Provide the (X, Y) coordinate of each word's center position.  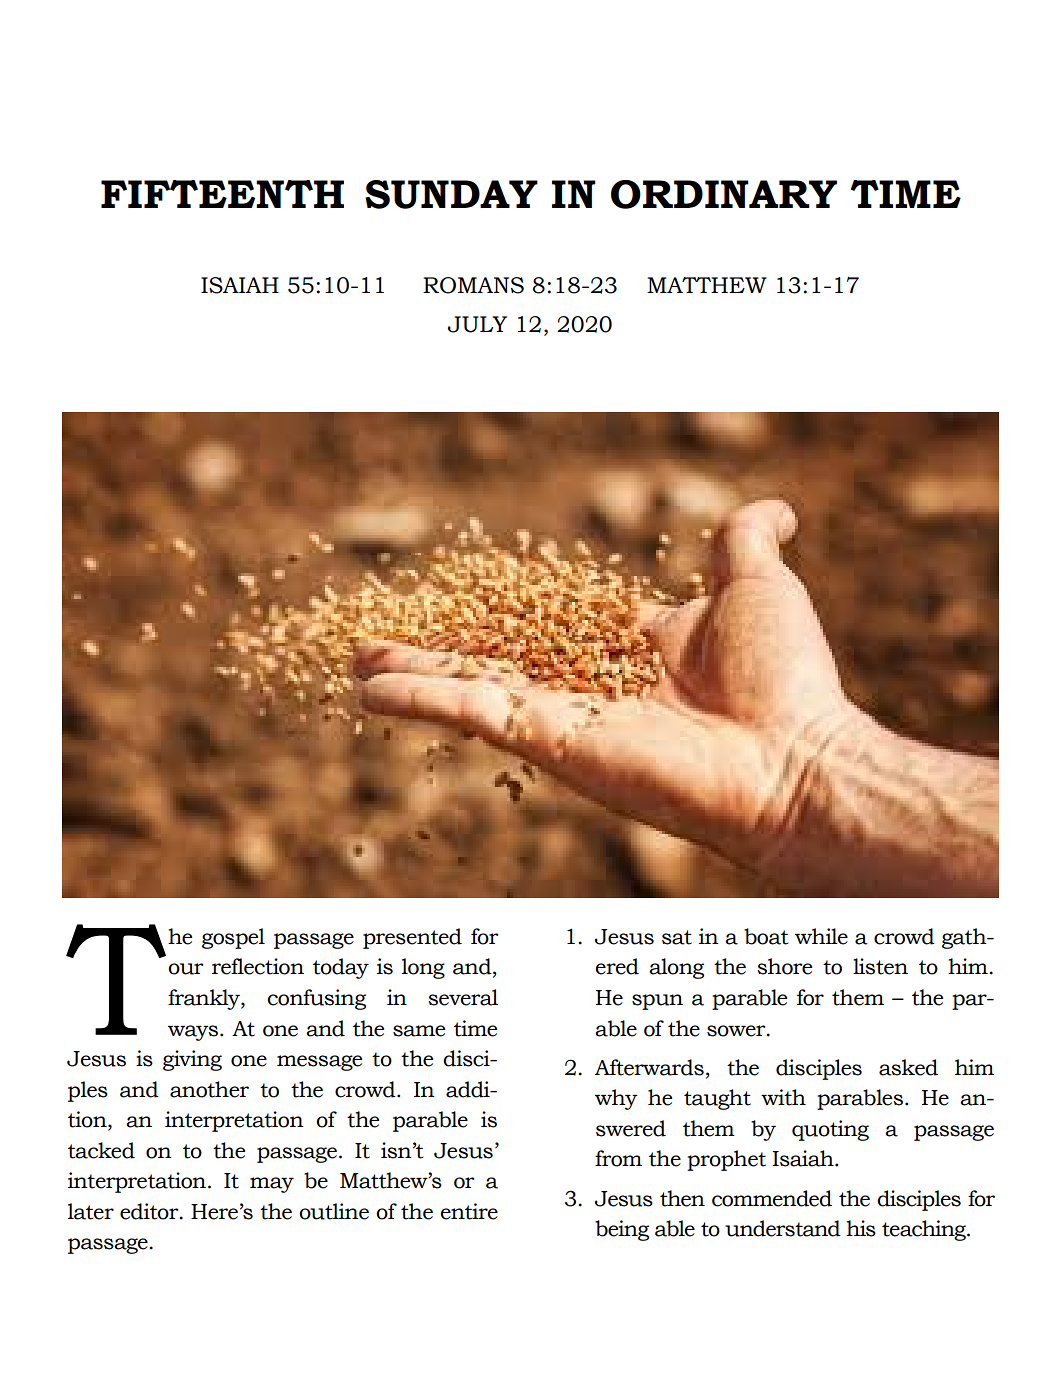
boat (766, 936)
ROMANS (473, 285)
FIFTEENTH (222, 194)
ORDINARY (724, 194)
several (463, 997)
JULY (477, 324)
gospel (233, 938)
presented (412, 938)
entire (469, 1211)
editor (150, 1211)
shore (784, 966)
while (821, 936)
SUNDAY (451, 194)
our (186, 969)
